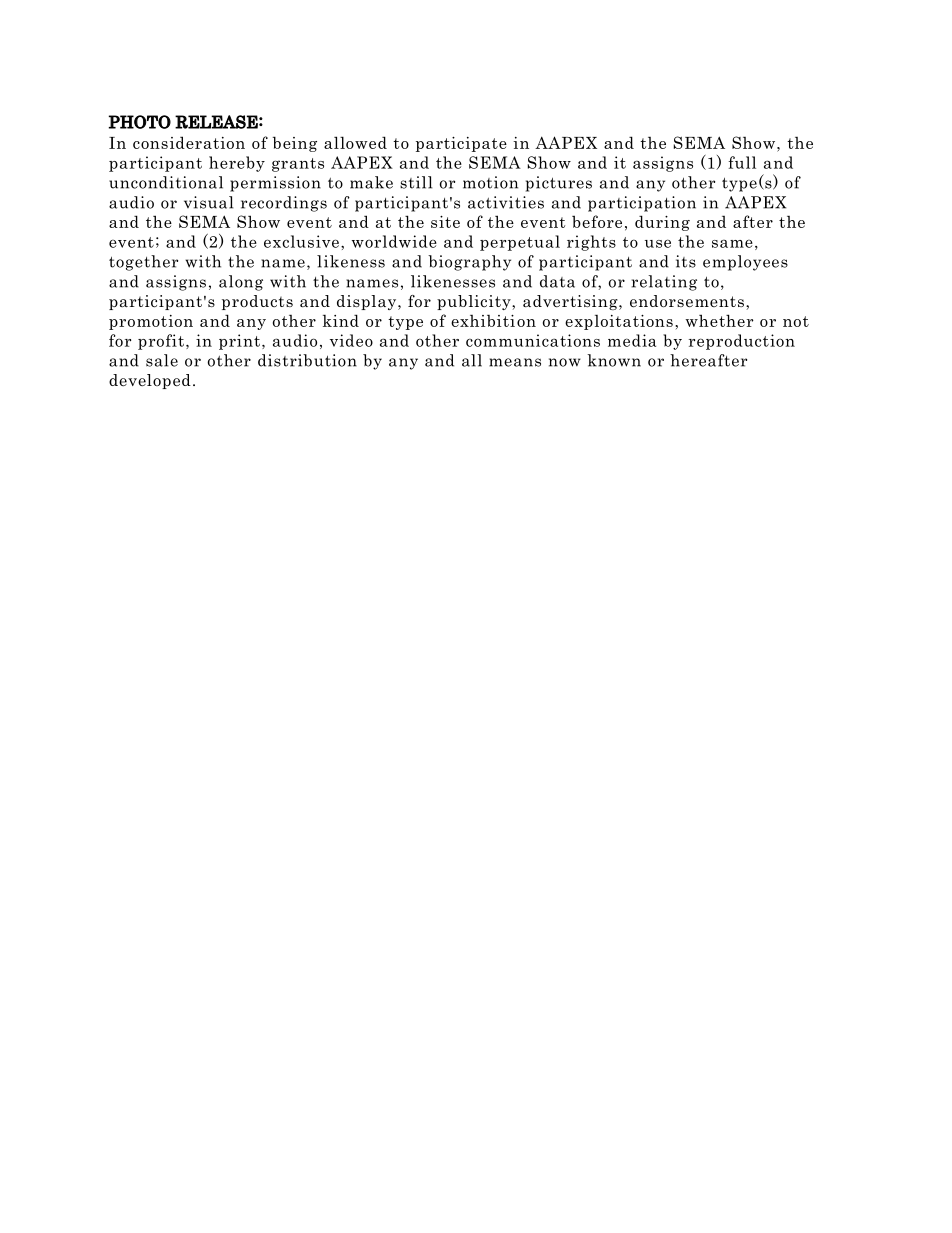 The image size is (952, 1233). What do you see at coordinates (150, 381) in the screenshot?
I see `developed` at bounding box center [150, 381].
